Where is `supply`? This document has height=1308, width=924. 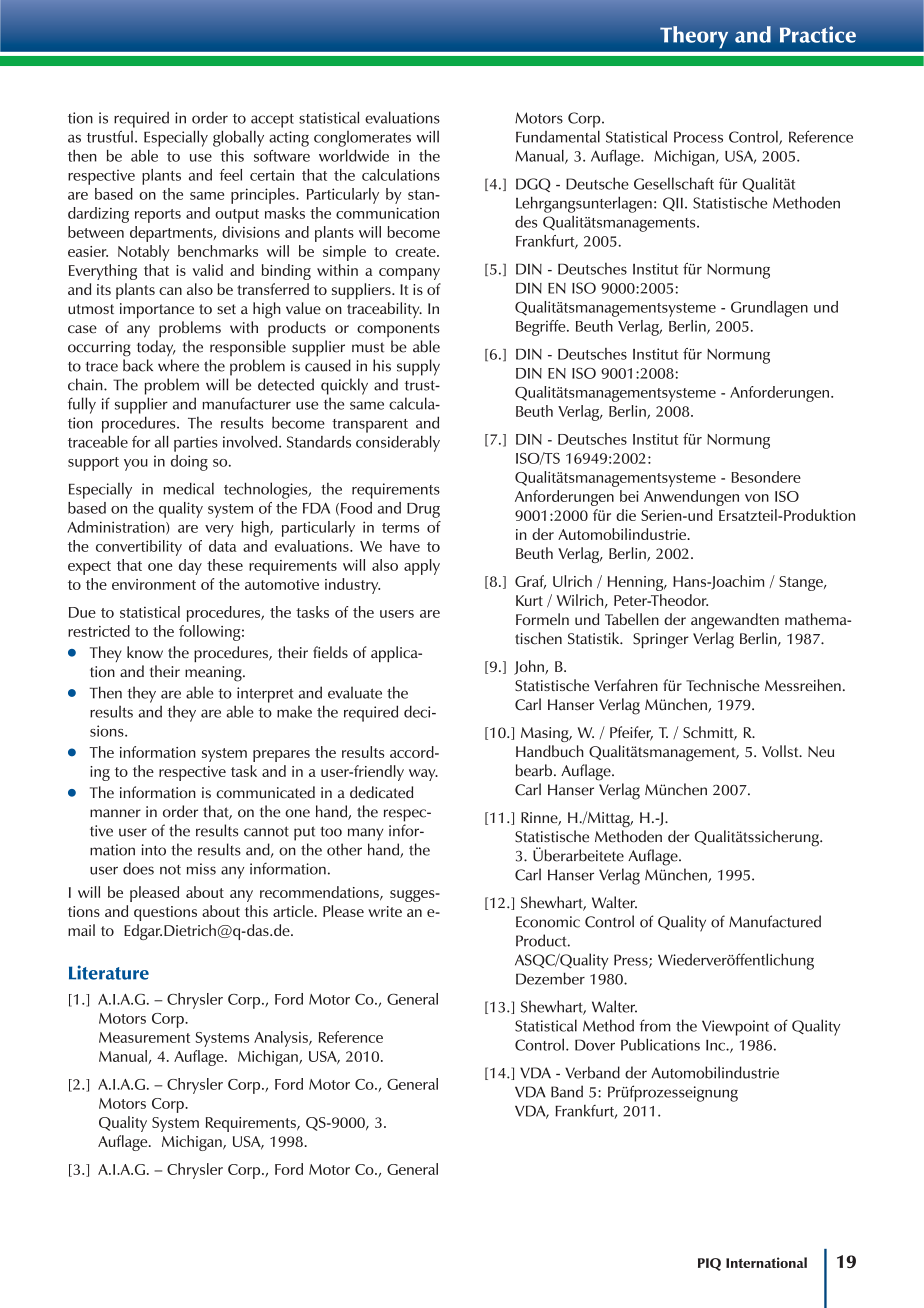
supply is located at coordinates (418, 367).
